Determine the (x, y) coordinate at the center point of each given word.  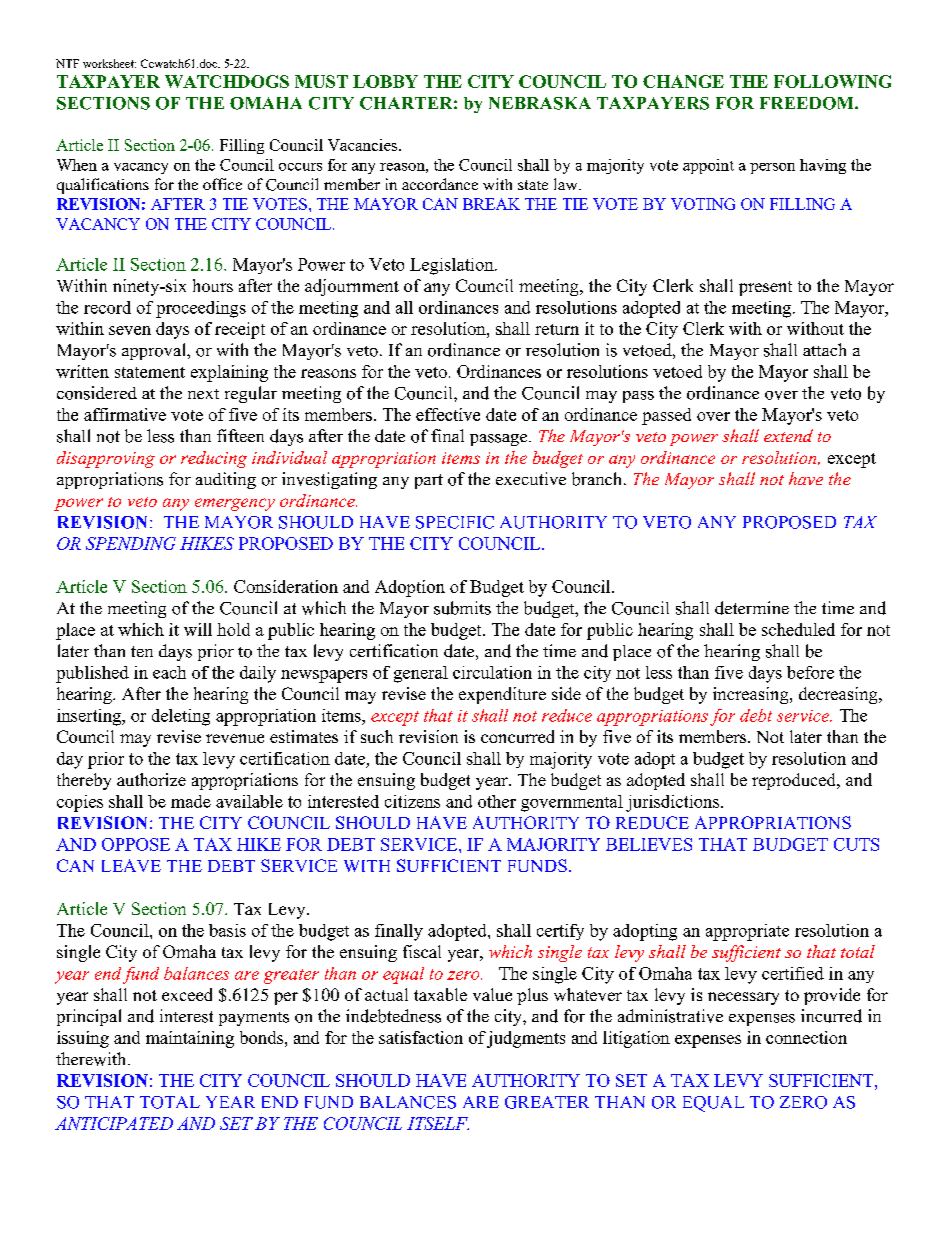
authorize (151, 779)
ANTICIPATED (114, 1123)
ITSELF (438, 1123)
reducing (214, 459)
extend (788, 435)
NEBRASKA (540, 103)
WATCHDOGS (227, 81)
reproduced (795, 781)
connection (806, 1037)
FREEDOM (808, 103)
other (497, 801)
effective (448, 414)
